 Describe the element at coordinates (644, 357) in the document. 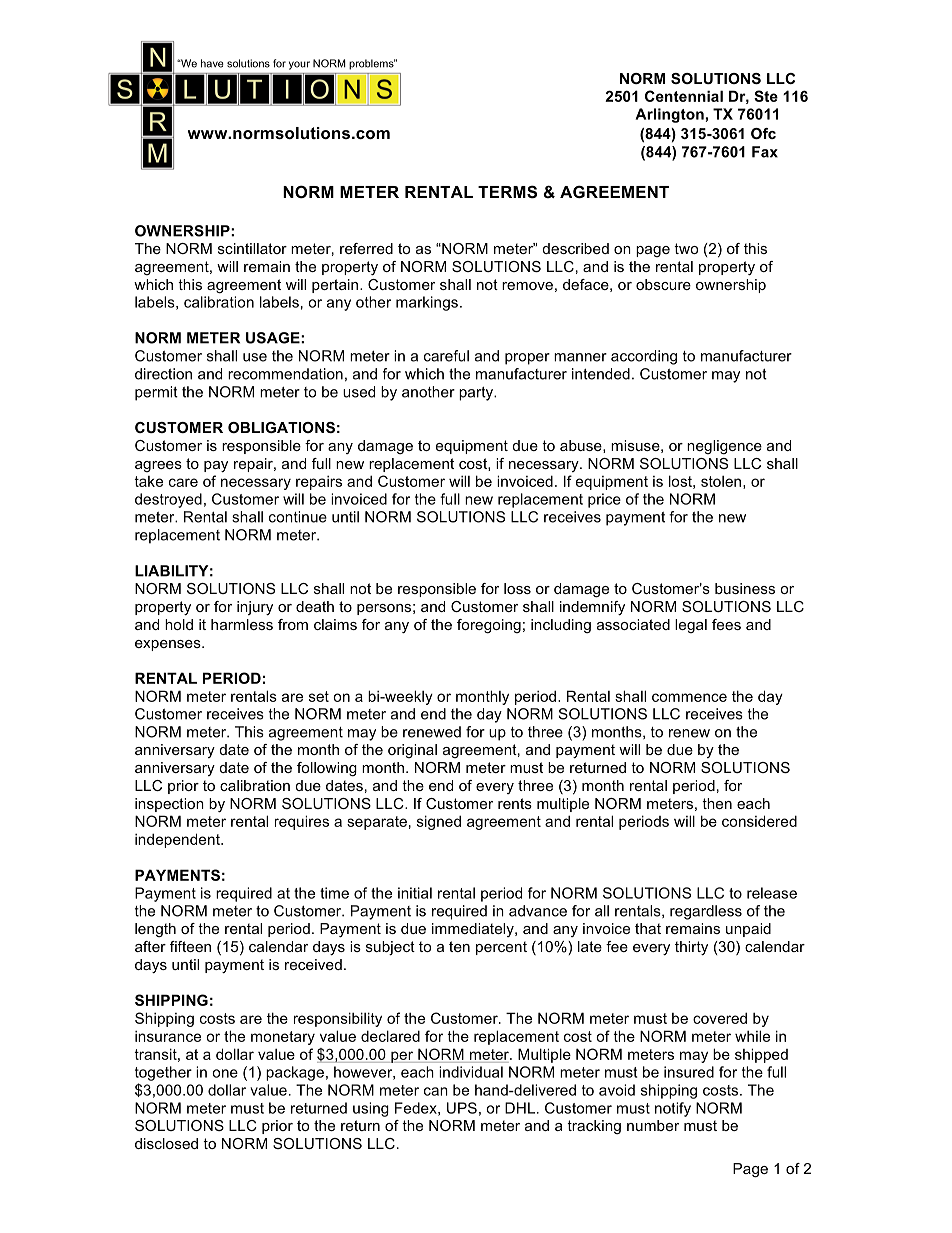

I see `according` at that location.
